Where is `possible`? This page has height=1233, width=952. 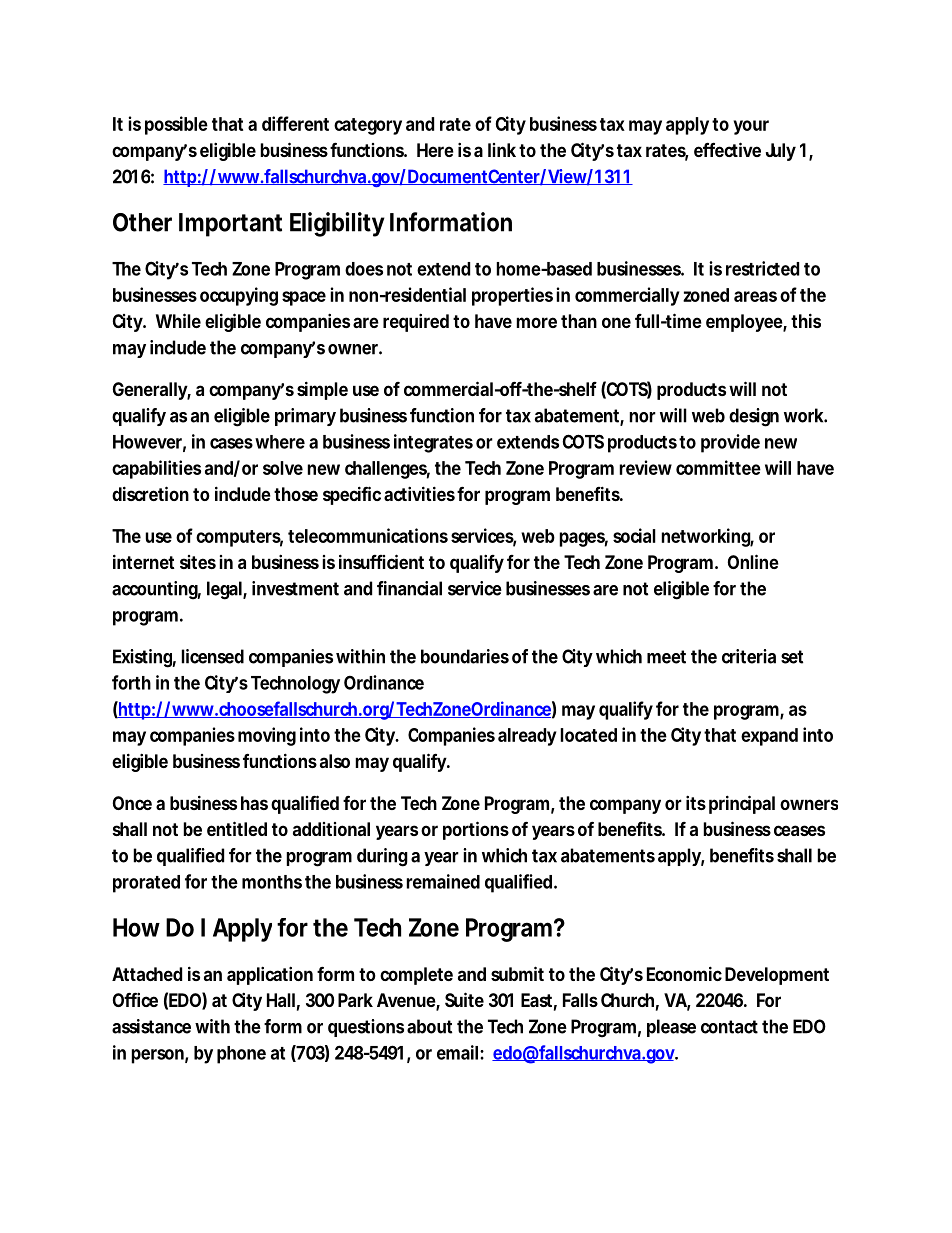
possible is located at coordinates (176, 125).
